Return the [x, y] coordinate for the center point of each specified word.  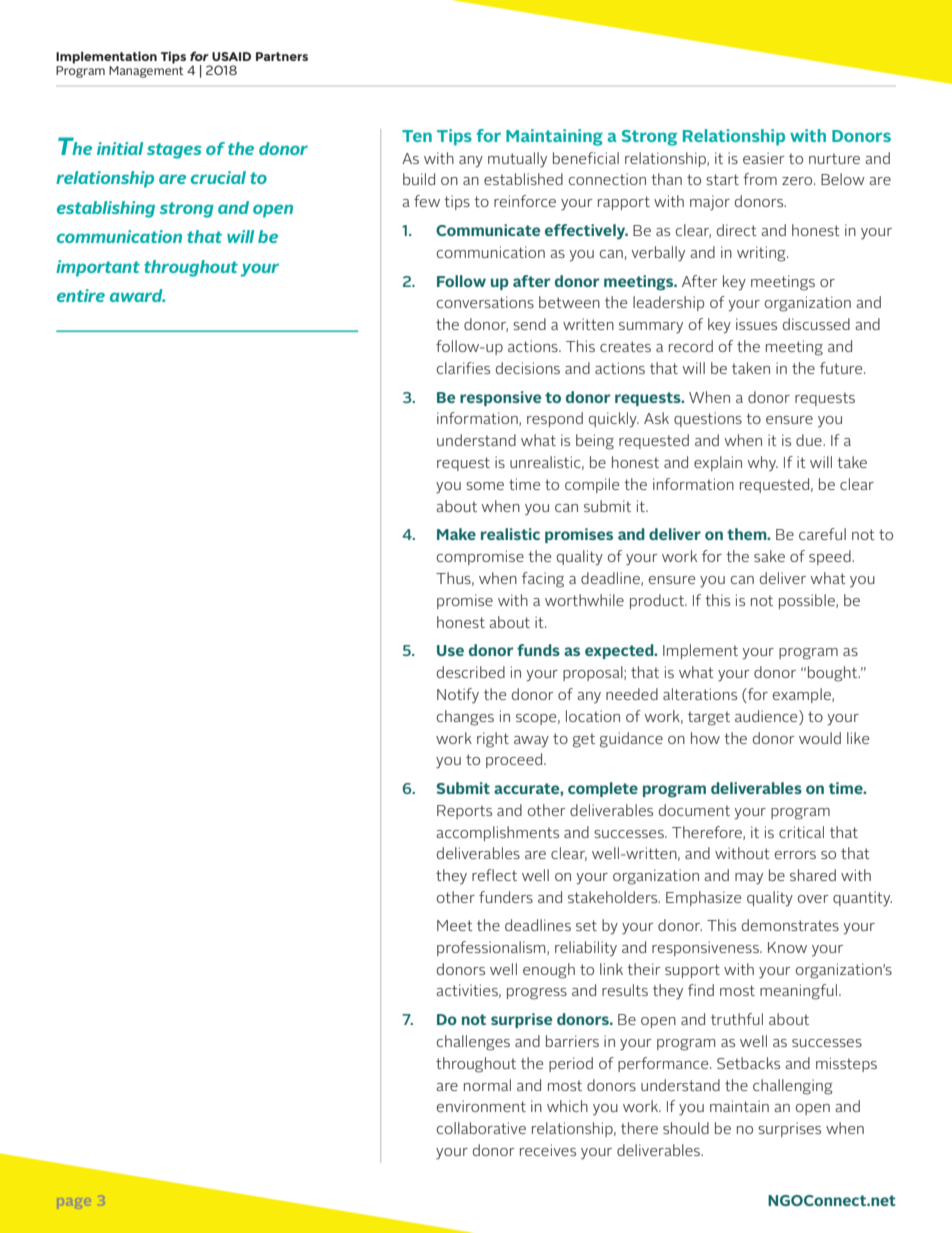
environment [481, 1106]
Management [146, 72]
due [810, 440]
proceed [515, 760]
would [820, 738]
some [485, 486]
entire [81, 295]
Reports [464, 812]
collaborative [481, 1128]
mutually [517, 160]
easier [764, 158]
